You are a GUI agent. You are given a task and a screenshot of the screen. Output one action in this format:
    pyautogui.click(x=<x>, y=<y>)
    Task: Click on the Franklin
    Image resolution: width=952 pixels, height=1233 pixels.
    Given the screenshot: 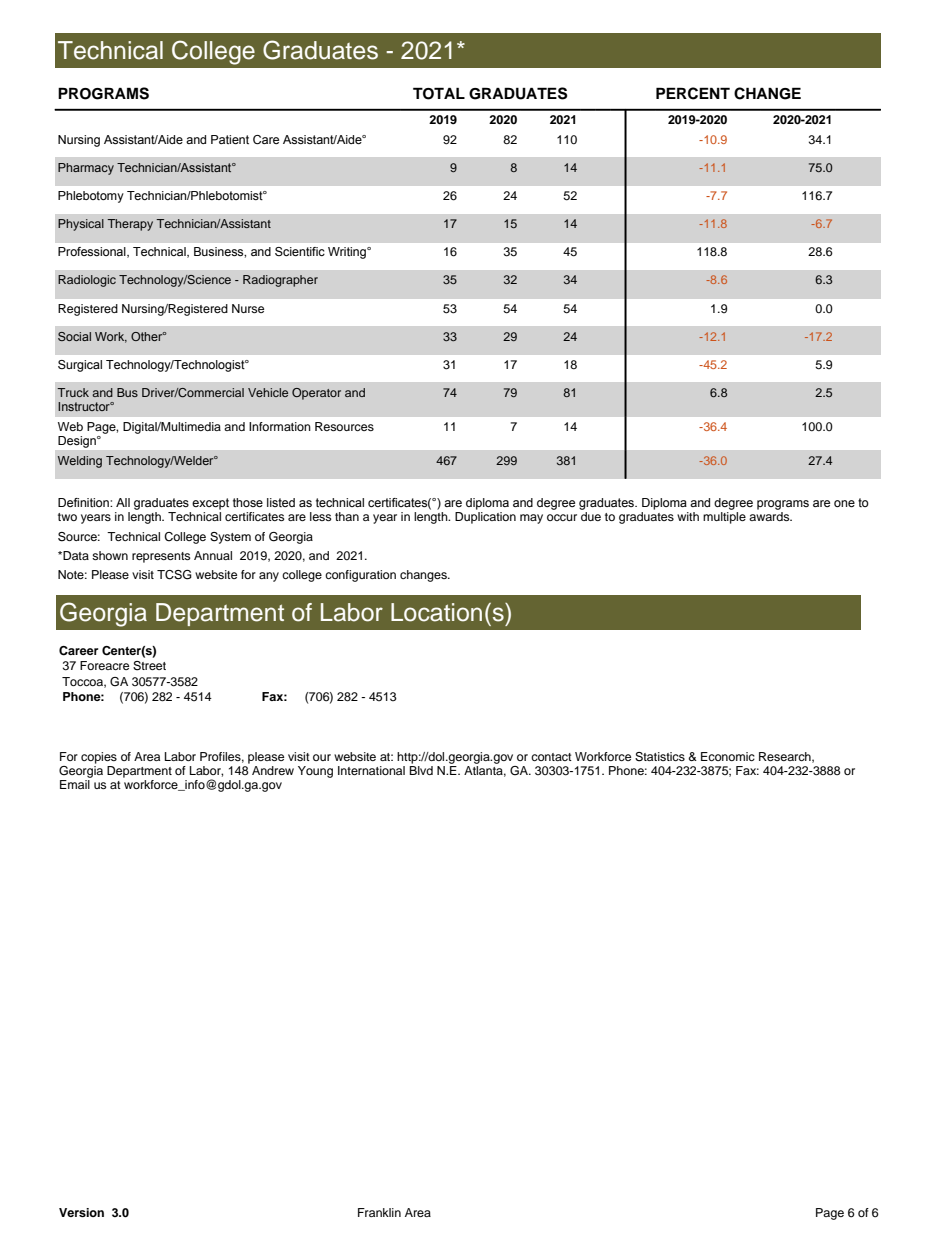 What is the action you would take?
    pyautogui.click(x=379, y=1212)
